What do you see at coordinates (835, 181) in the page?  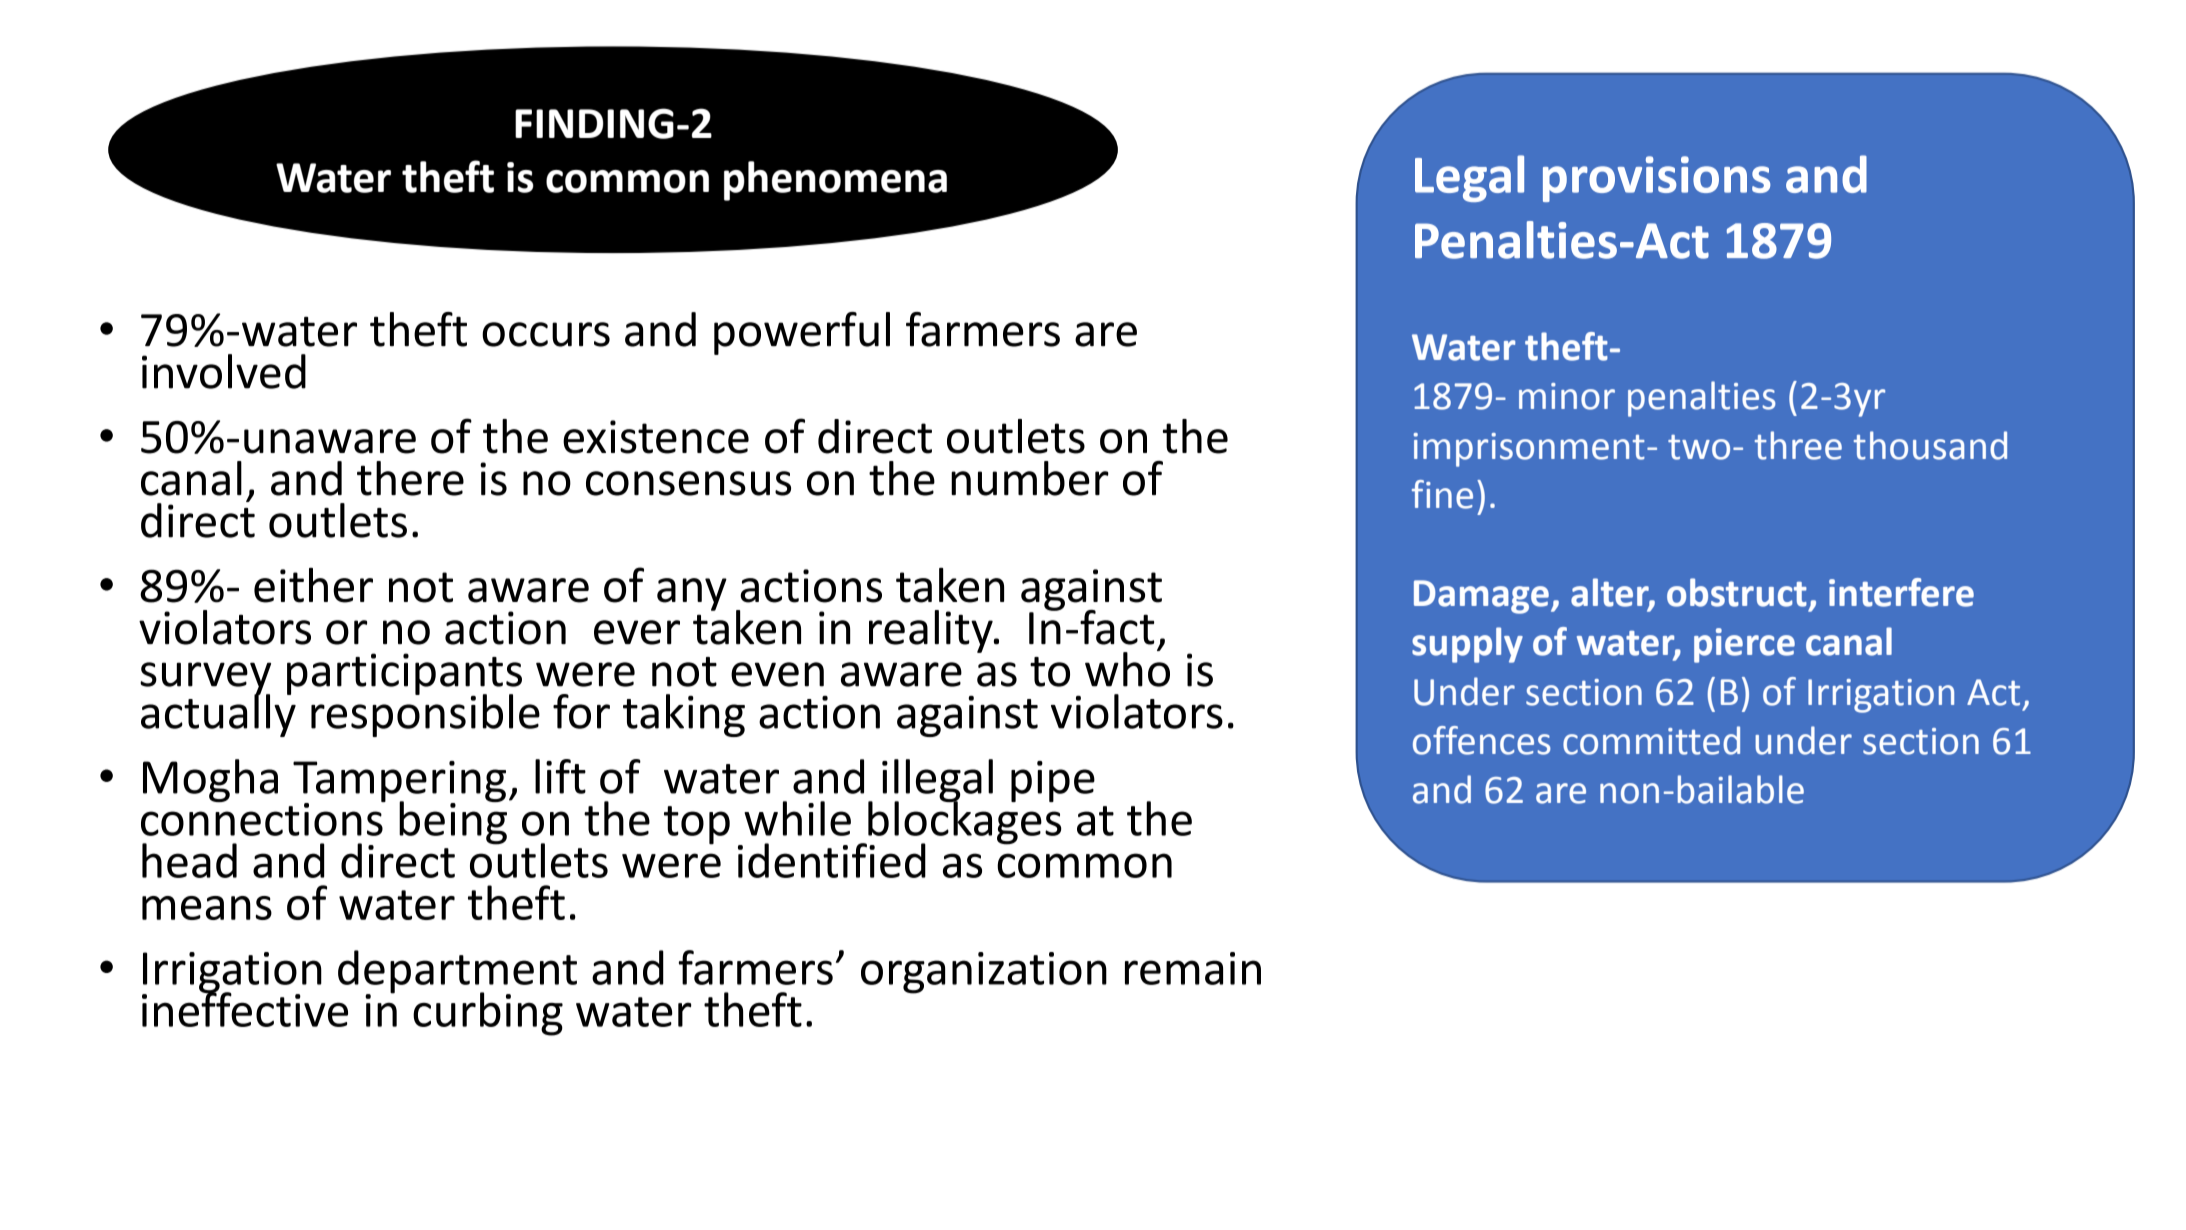 I see `phenomena` at bounding box center [835, 181].
